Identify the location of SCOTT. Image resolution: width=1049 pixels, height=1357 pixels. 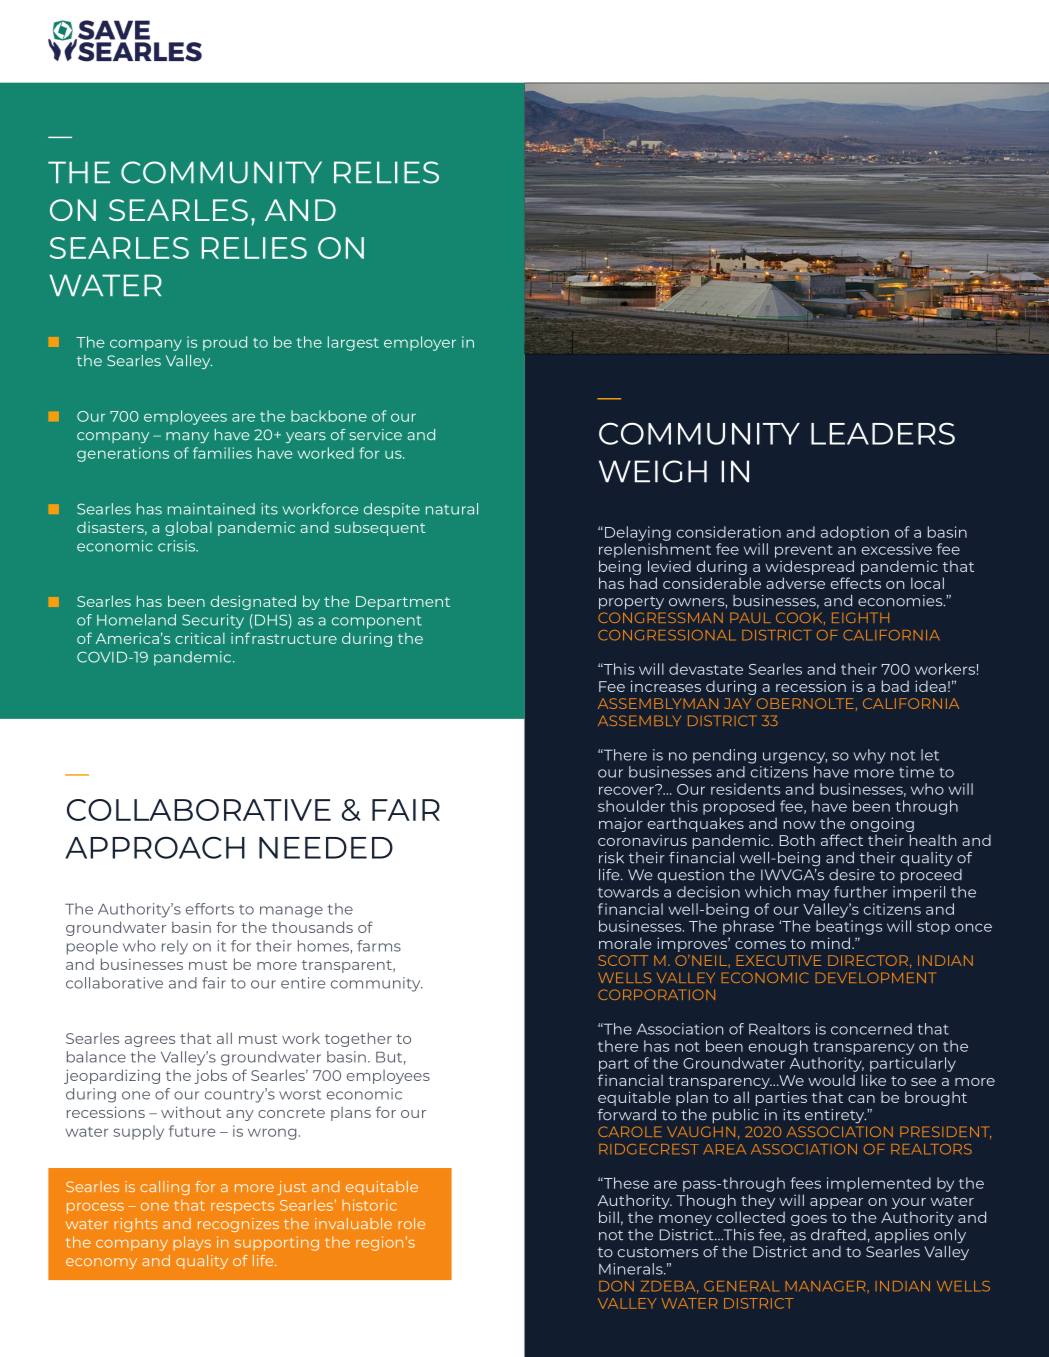
(623, 960).
